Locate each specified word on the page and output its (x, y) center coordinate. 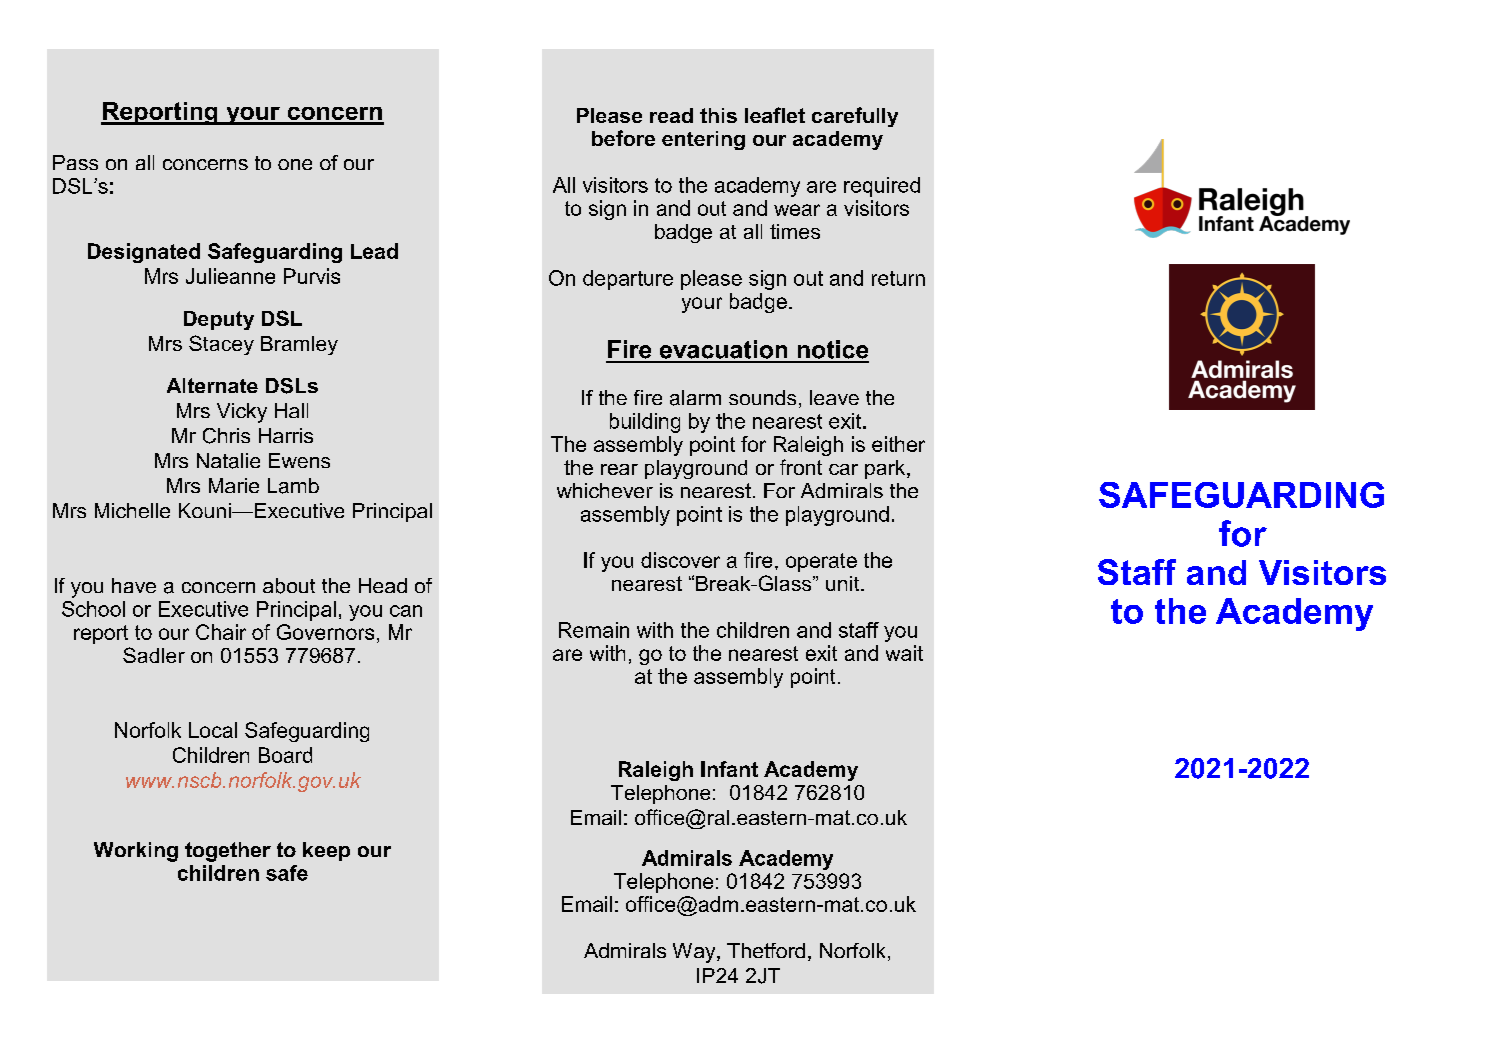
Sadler (154, 655)
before (623, 138)
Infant (729, 769)
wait (904, 653)
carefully (855, 117)
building (645, 423)
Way (695, 953)
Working (136, 852)
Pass (75, 162)
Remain (594, 630)
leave (834, 397)
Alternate (212, 385)
